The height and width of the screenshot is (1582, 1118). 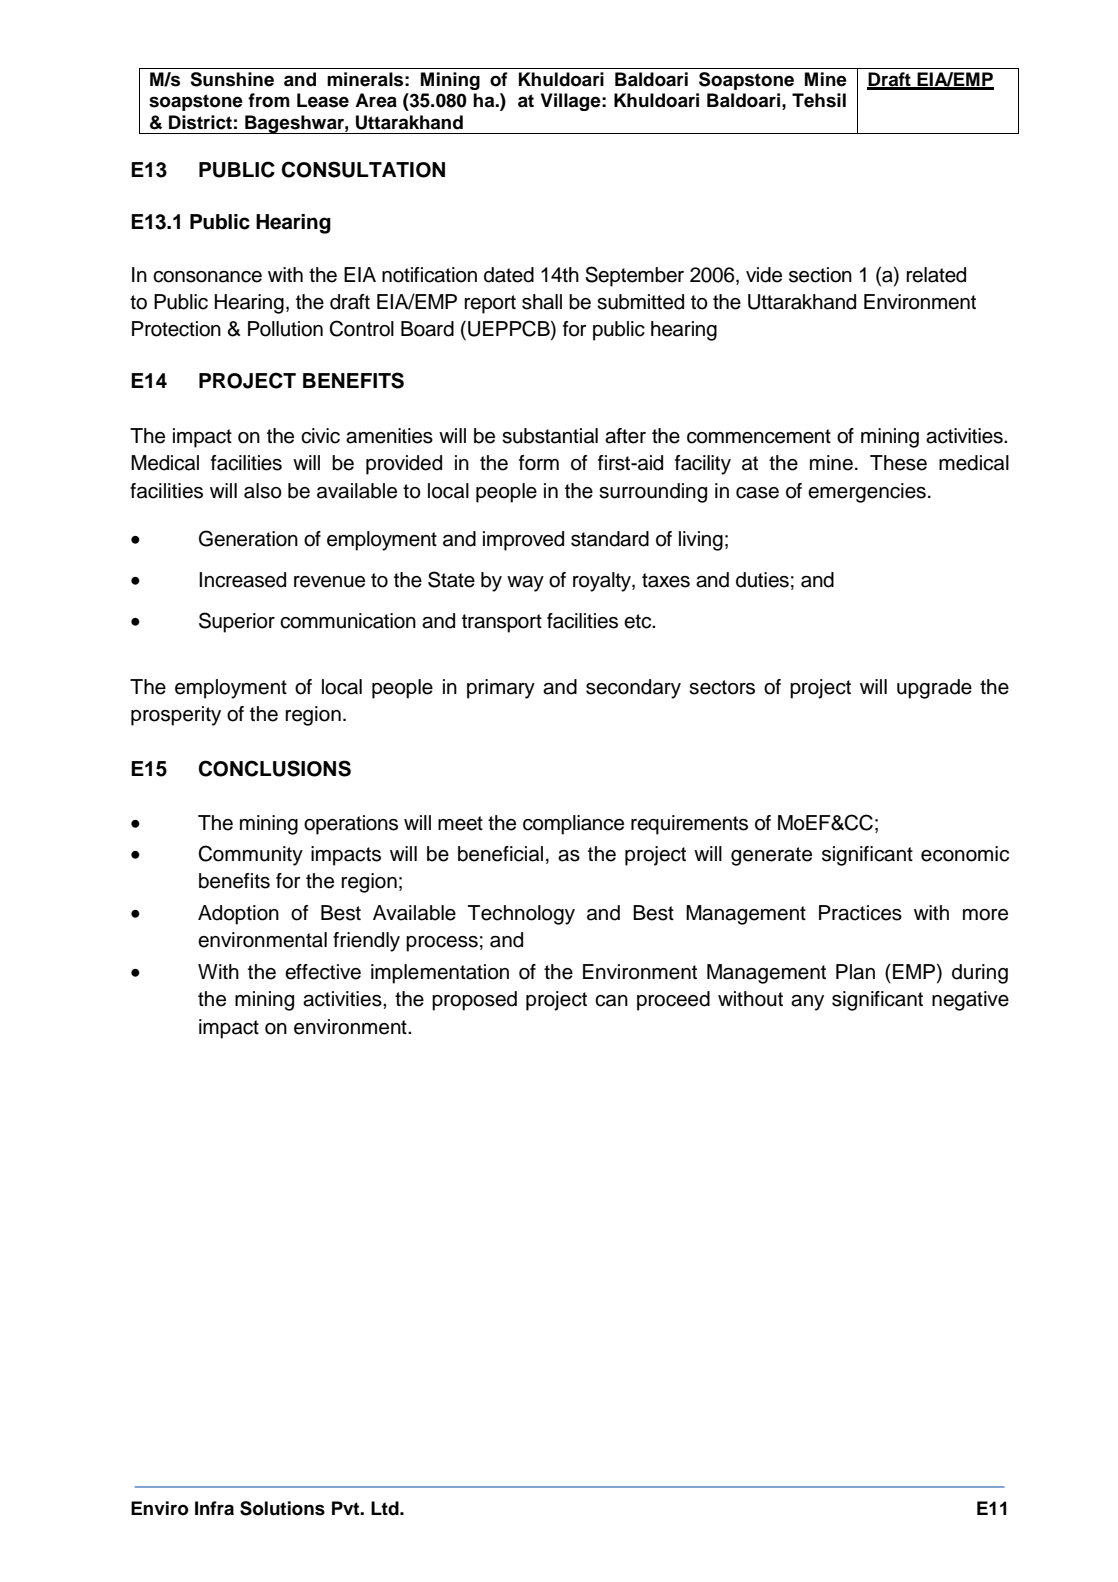 I want to click on any, so click(x=807, y=1003).
